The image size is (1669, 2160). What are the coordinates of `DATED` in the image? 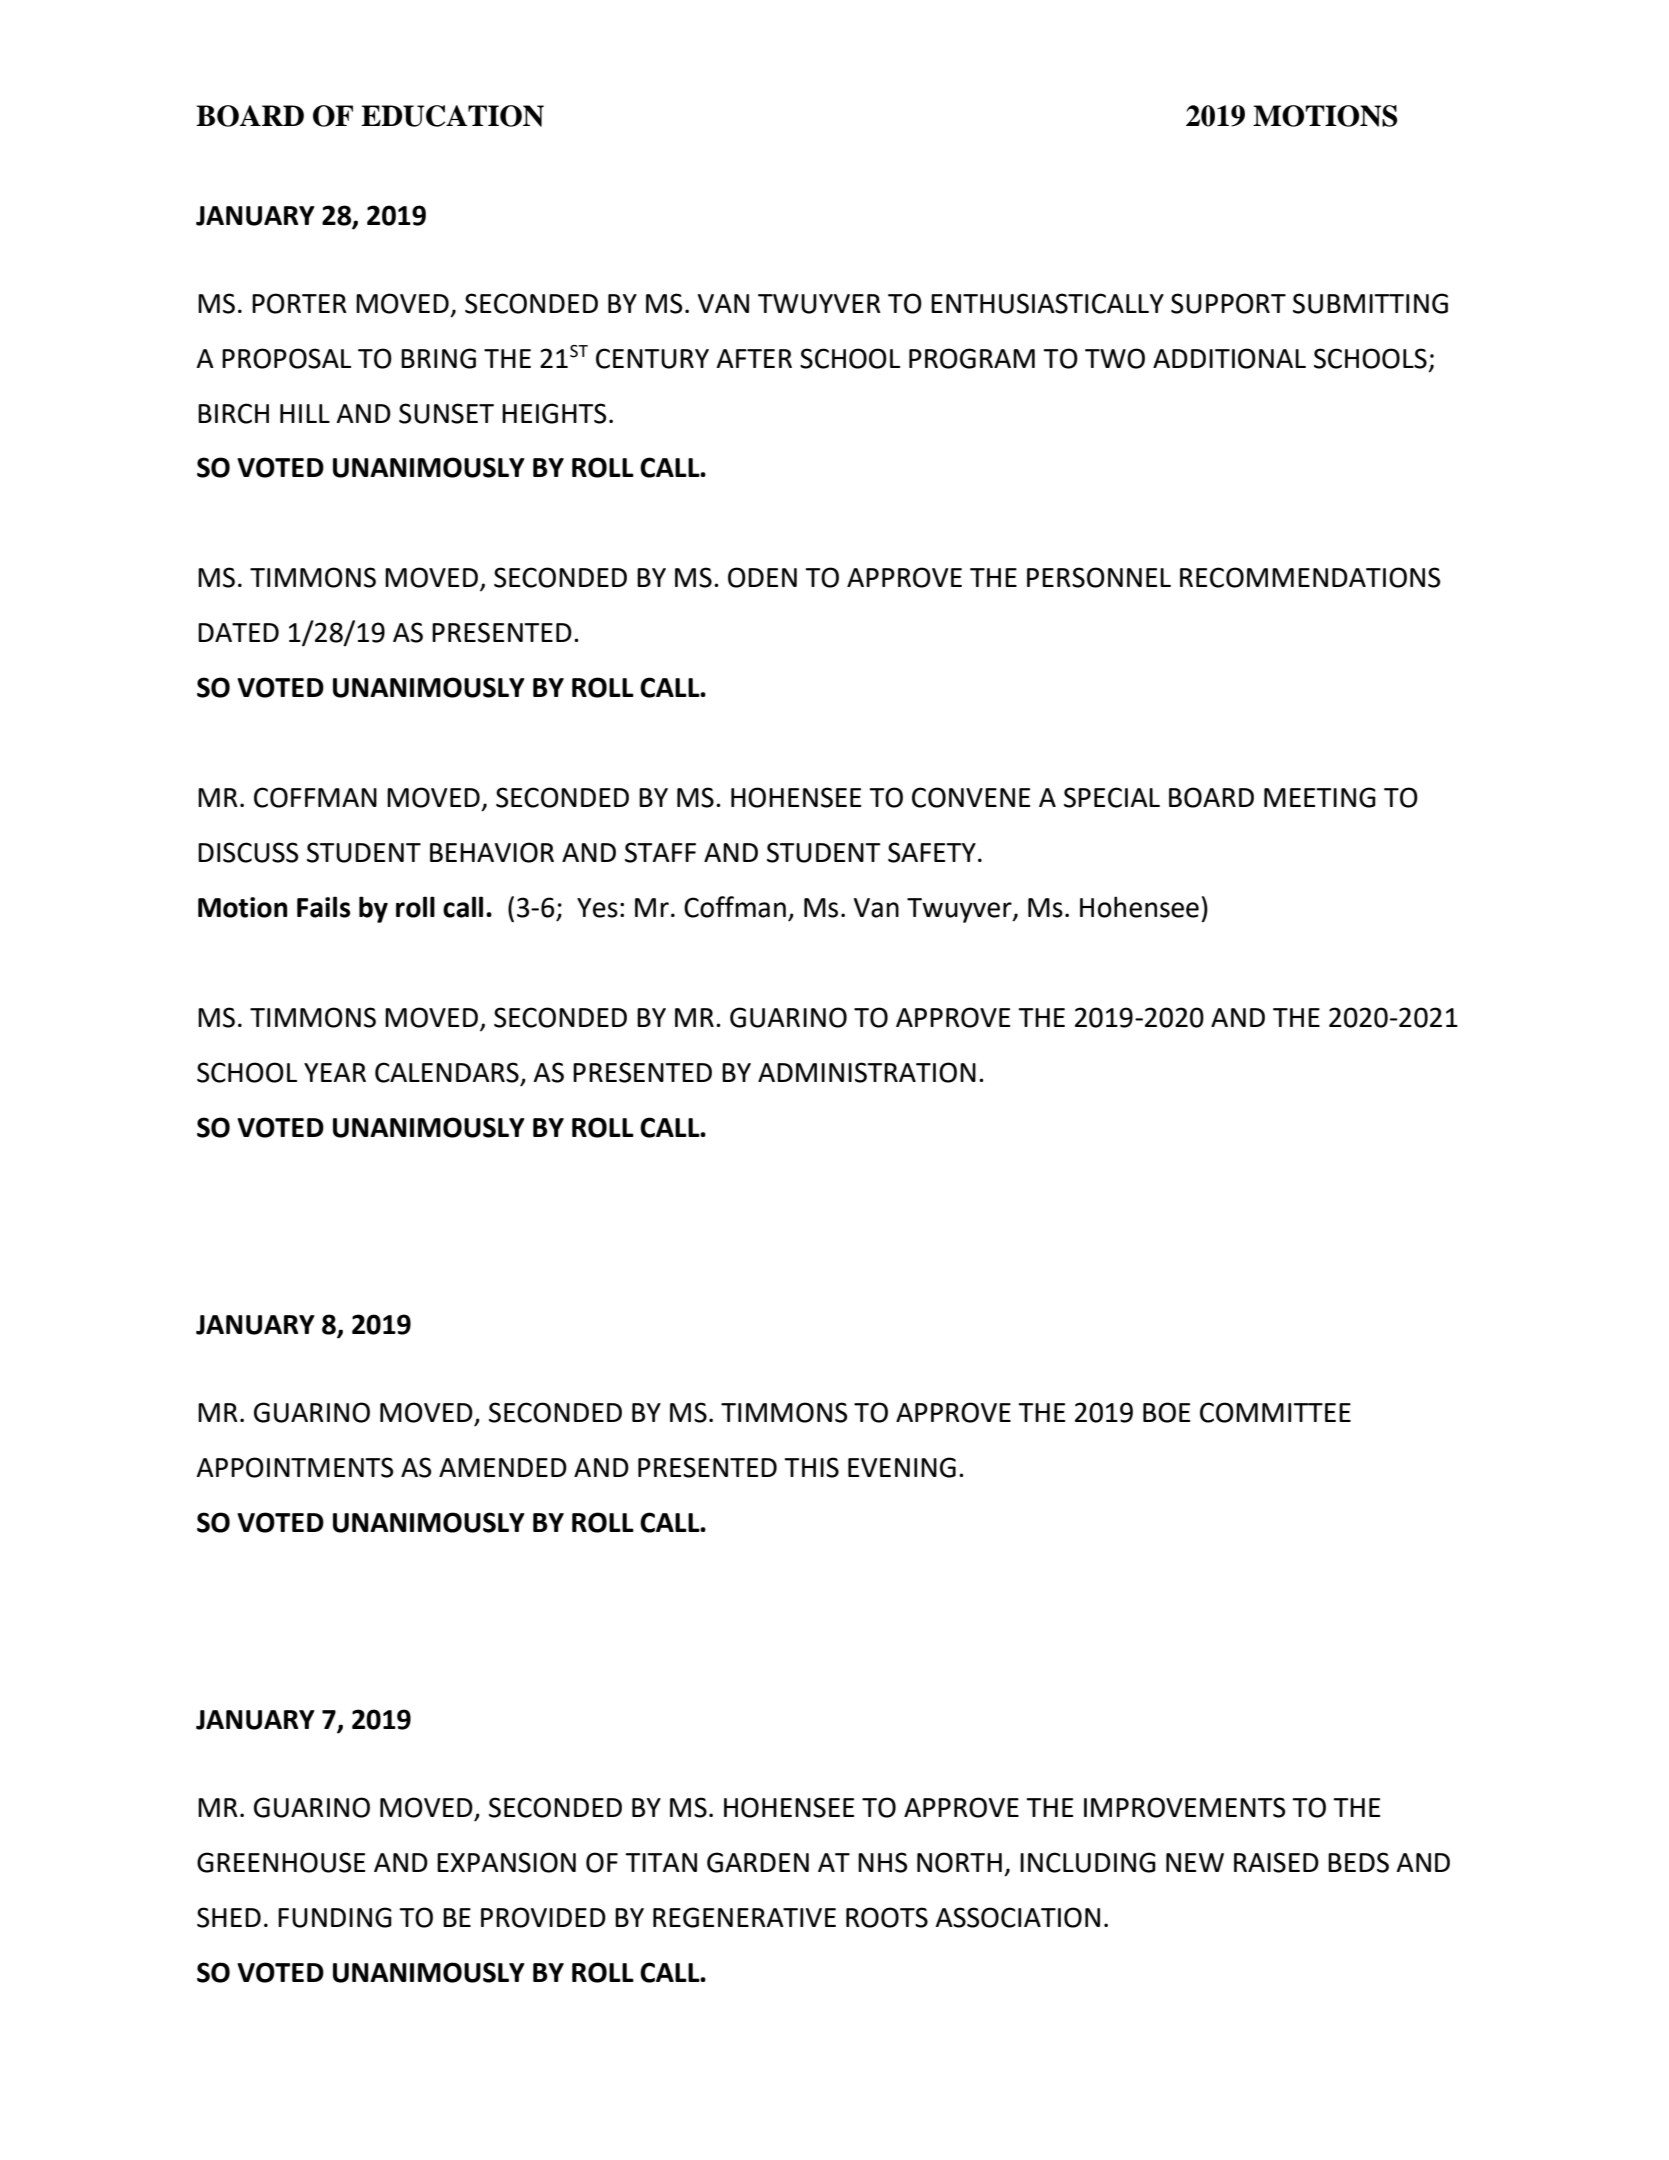 It's located at (238, 632).
